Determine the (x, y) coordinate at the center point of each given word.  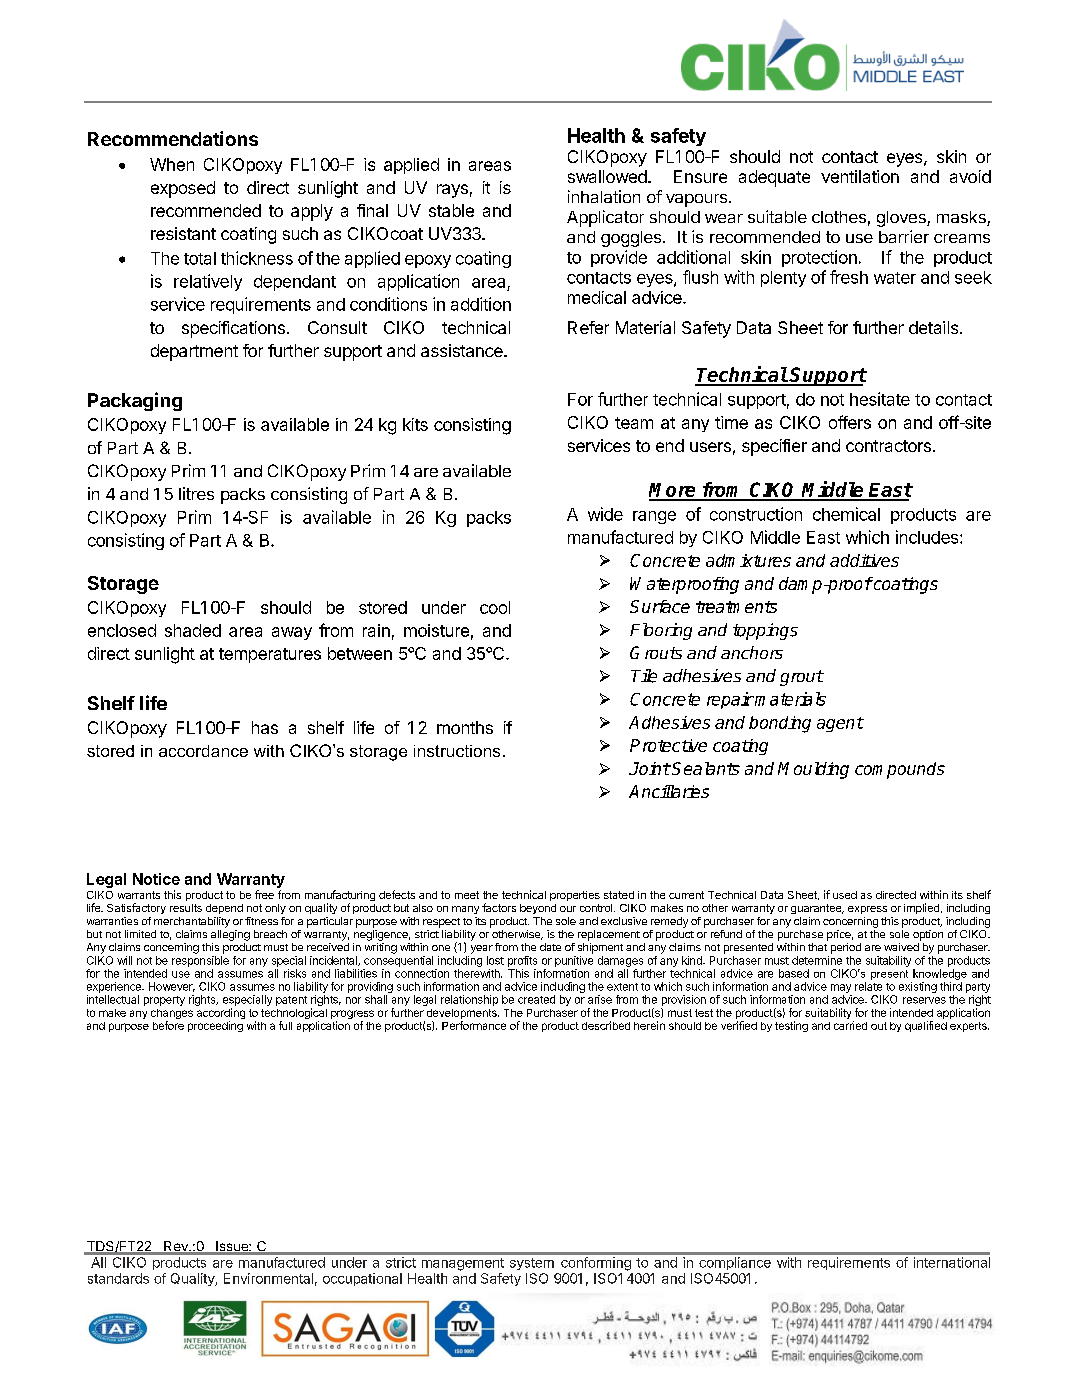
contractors (888, 446)
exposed (183, 189)
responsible (200, 961)
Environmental (268, 1278)
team (634, 423)
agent (840, 724)
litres (196, 493)
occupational (362, 1279)
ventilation (860, 176)
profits (522, 961)
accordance (203, 751)
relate (868, 986)
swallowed (607, 176)
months (465, 727)
